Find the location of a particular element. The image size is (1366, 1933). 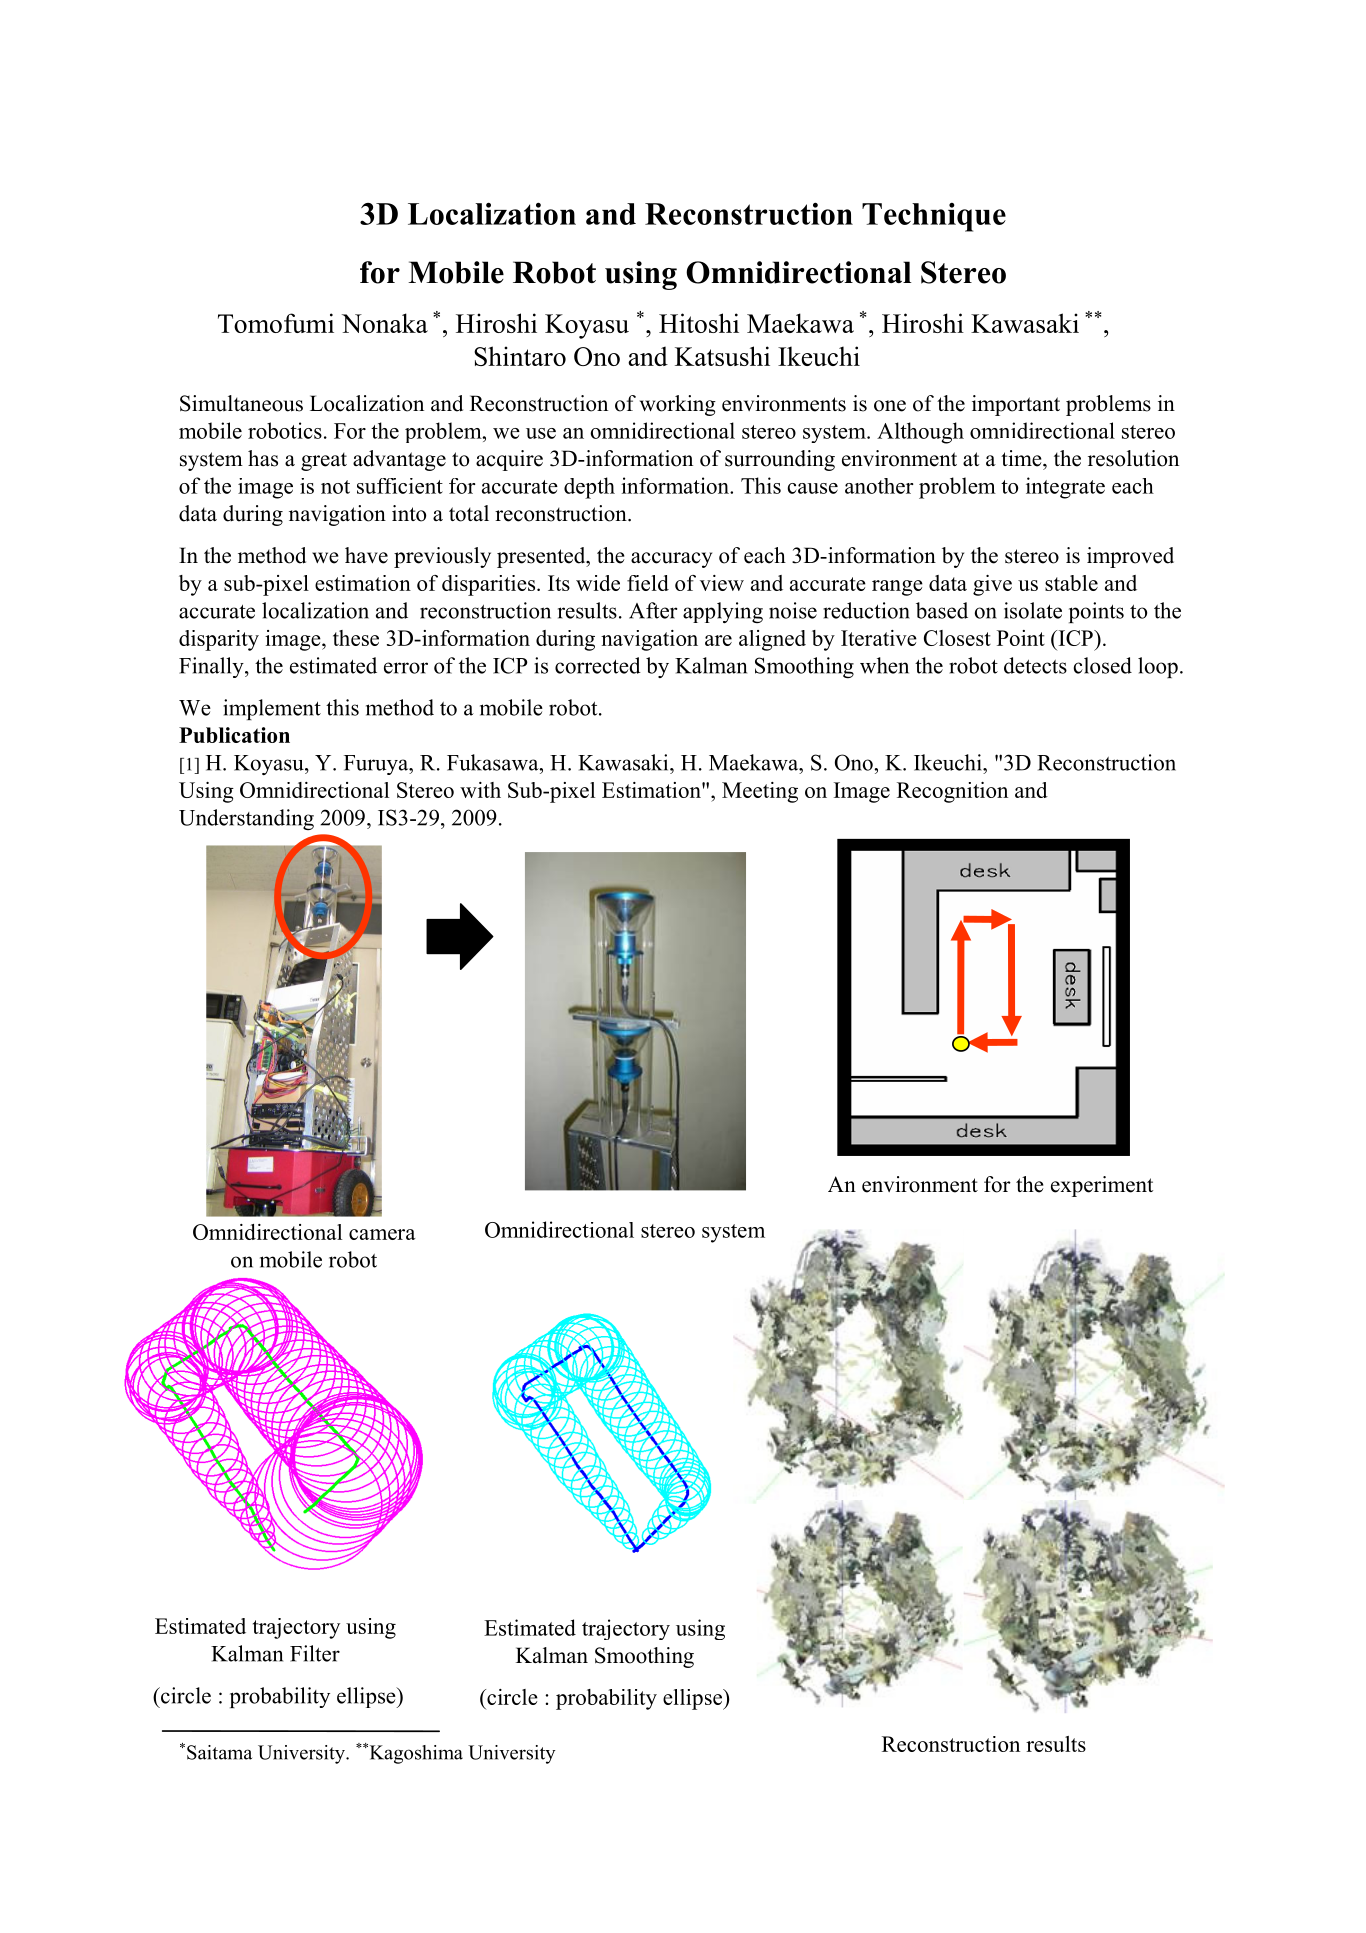

view is located at coordinates (722, 583).
